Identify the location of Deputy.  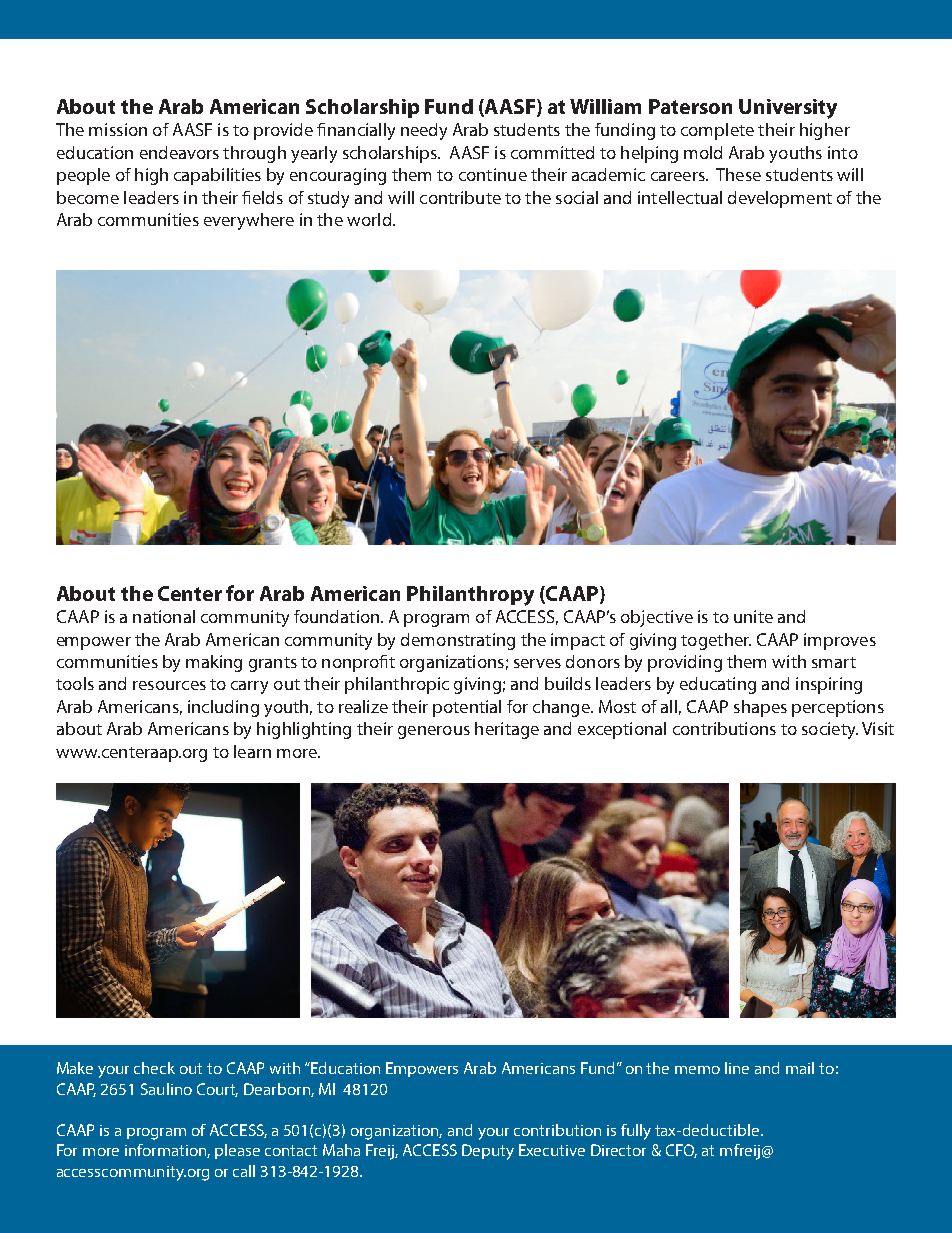
(488, 1152).
